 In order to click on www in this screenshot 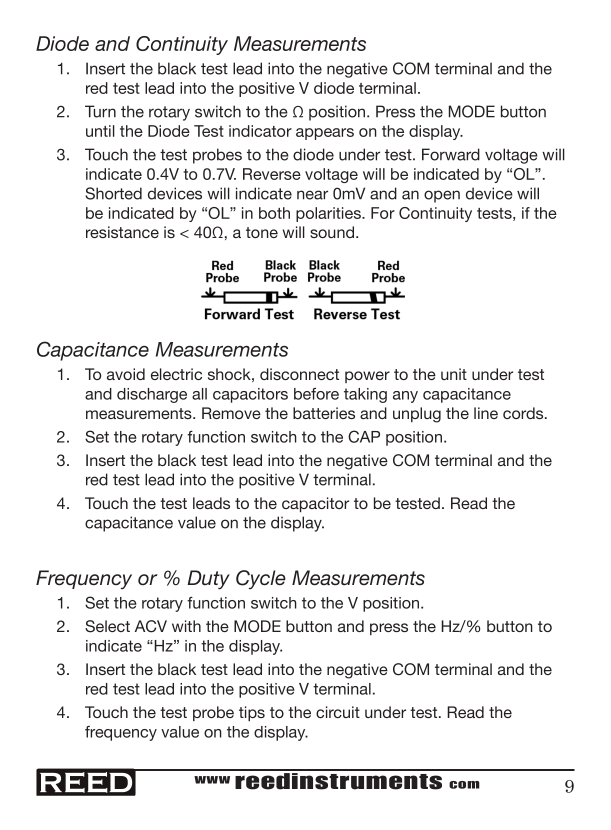, I will do `click(212, 780)`.
